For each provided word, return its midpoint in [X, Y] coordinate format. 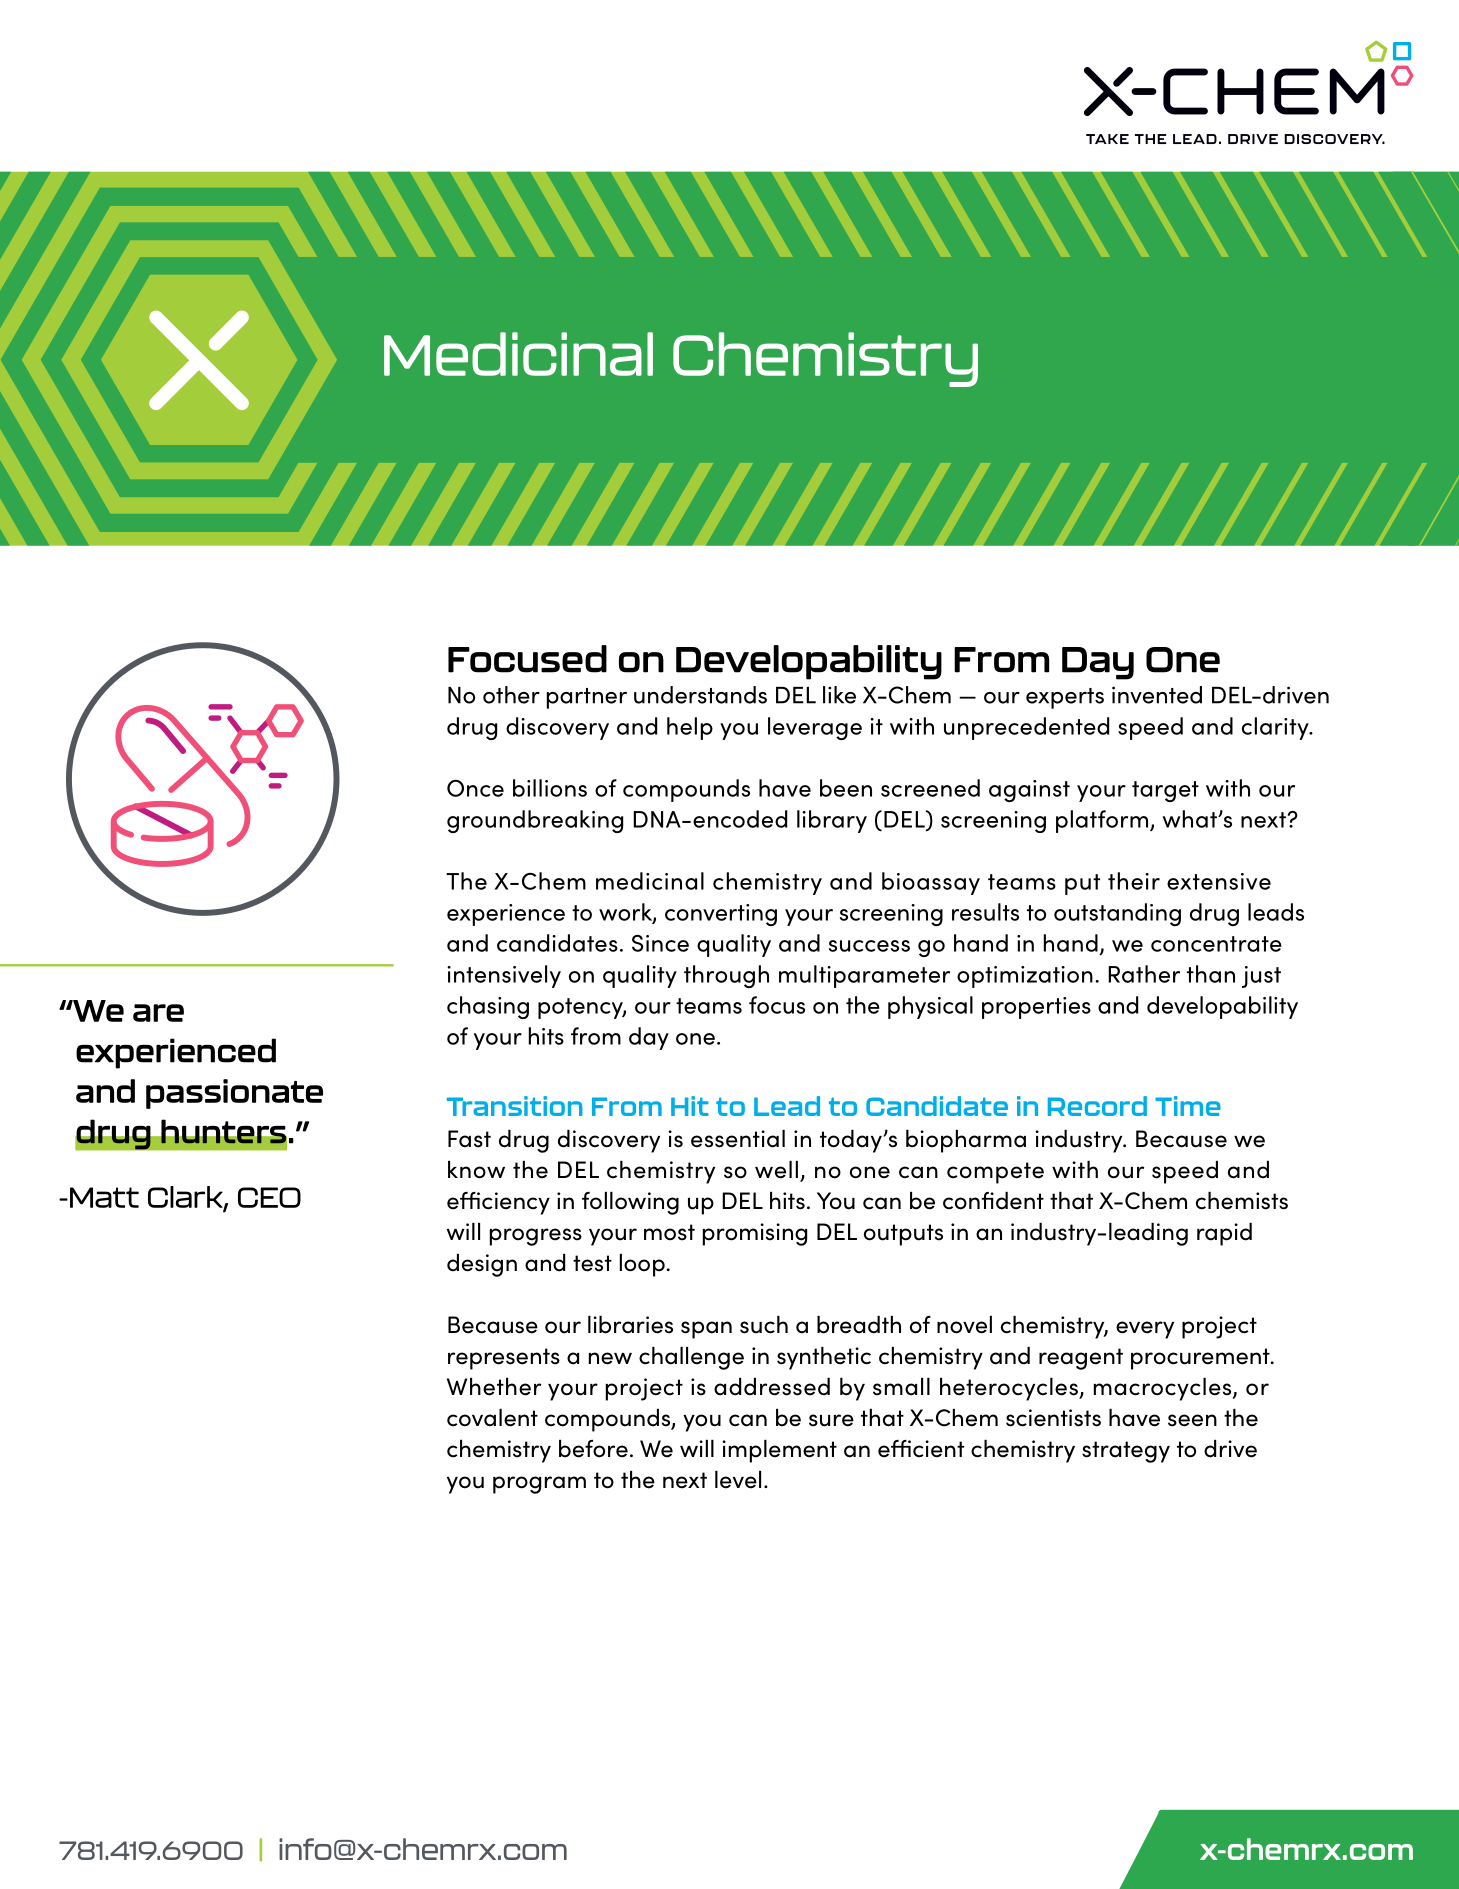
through [726, 976]
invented [1157, 695]
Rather [1144, 974]
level [738, 1480]
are [158, 1013]
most [669, 1232]
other [511, 695]
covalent [492, 1418]
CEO [269, 1197]
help [690, 728]
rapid [1224, 1234]
